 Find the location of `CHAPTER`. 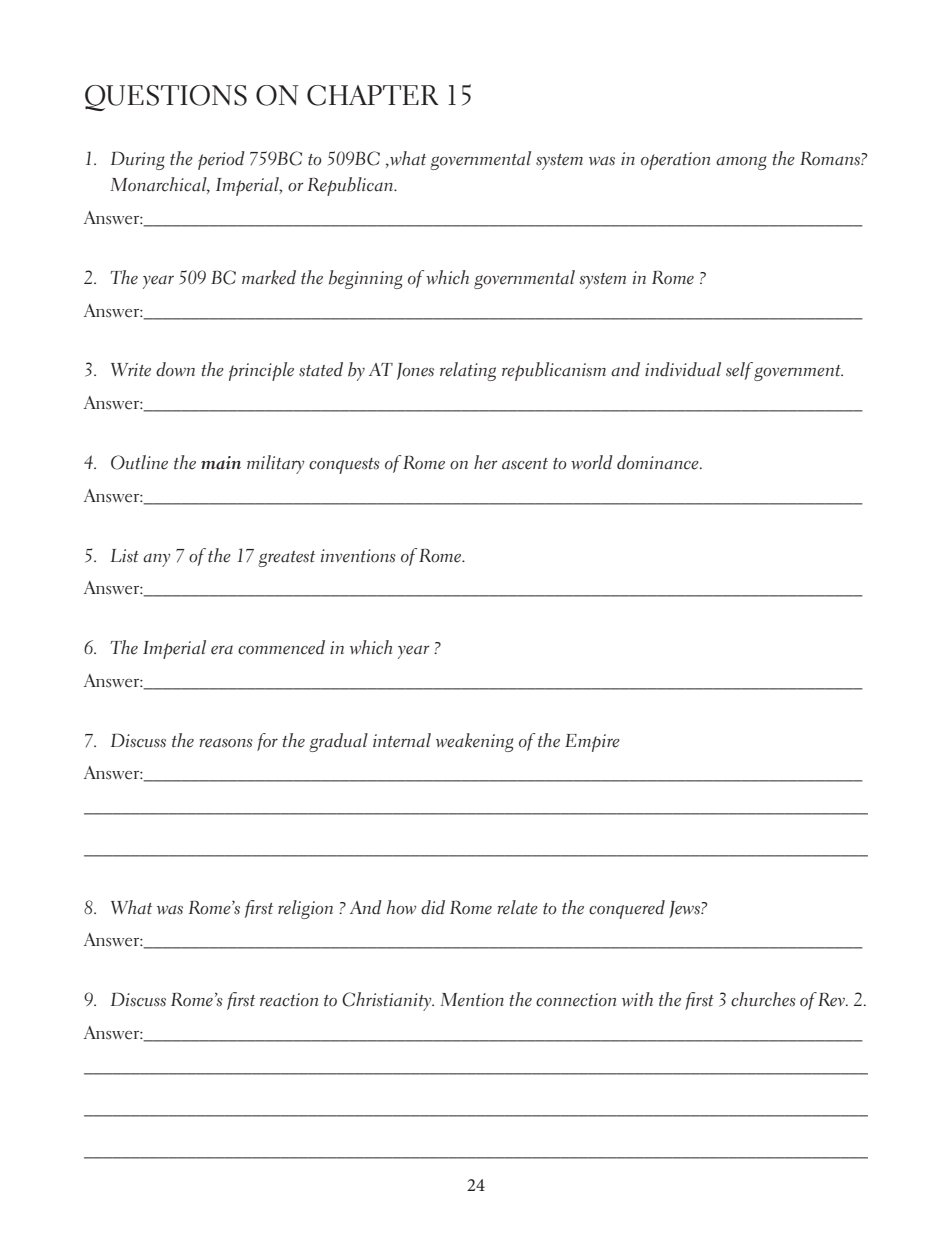

CHAPTER is located at coordinates (373, 95).
